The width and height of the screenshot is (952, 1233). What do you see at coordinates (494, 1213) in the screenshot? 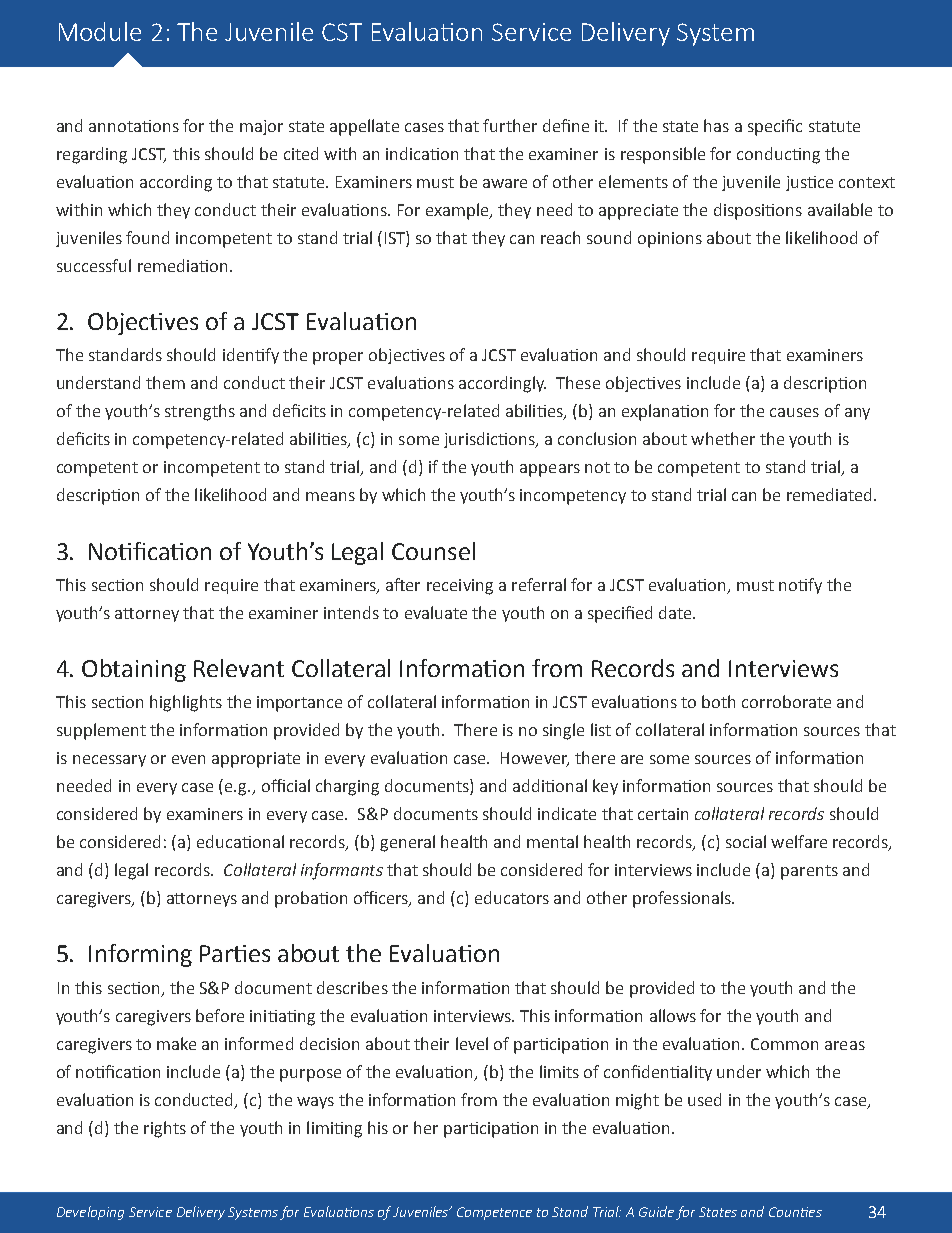
I see `Competence` at bounding box center [494, 1213].
